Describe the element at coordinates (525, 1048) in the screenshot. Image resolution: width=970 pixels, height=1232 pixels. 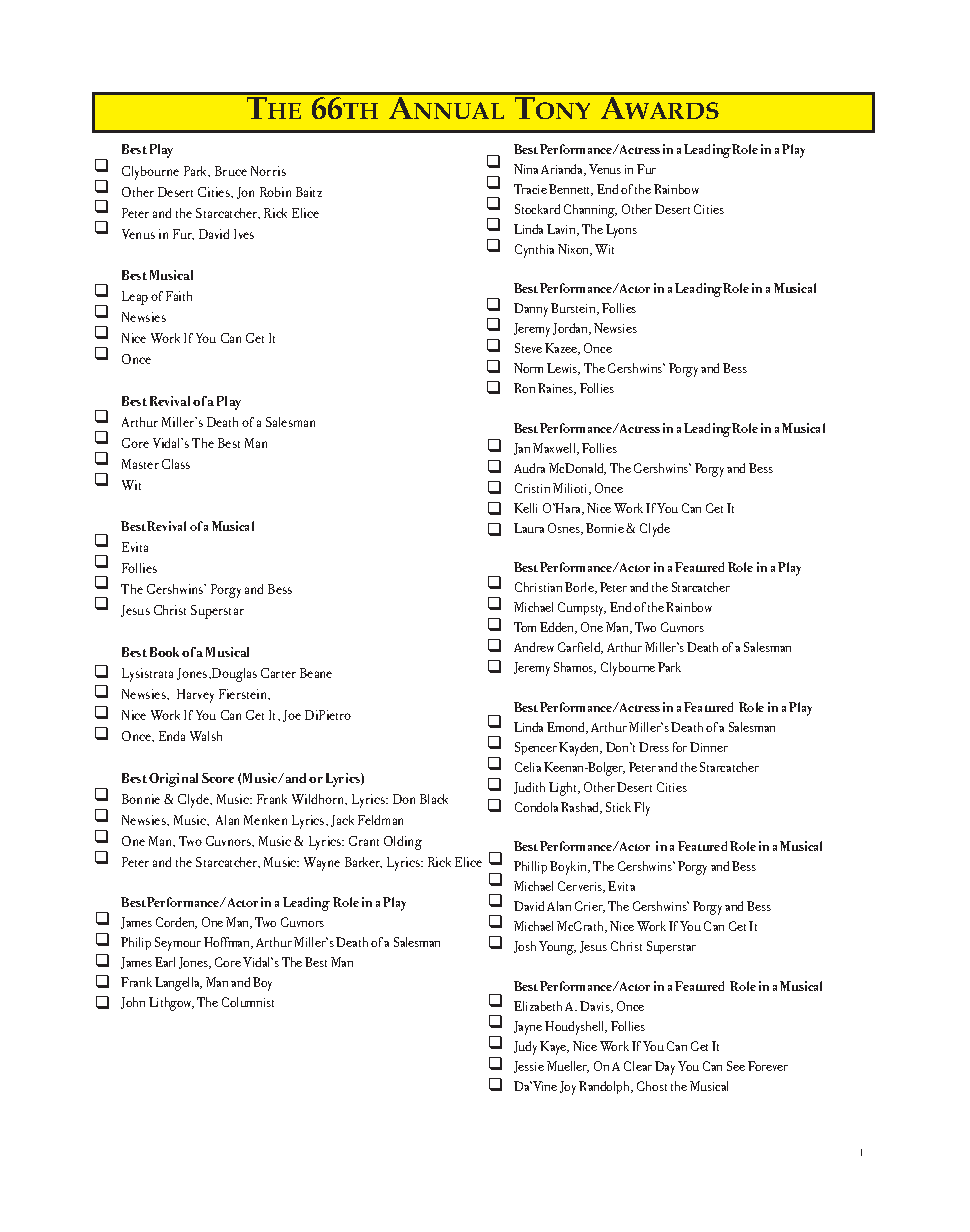
I see `Judy` at that location.
